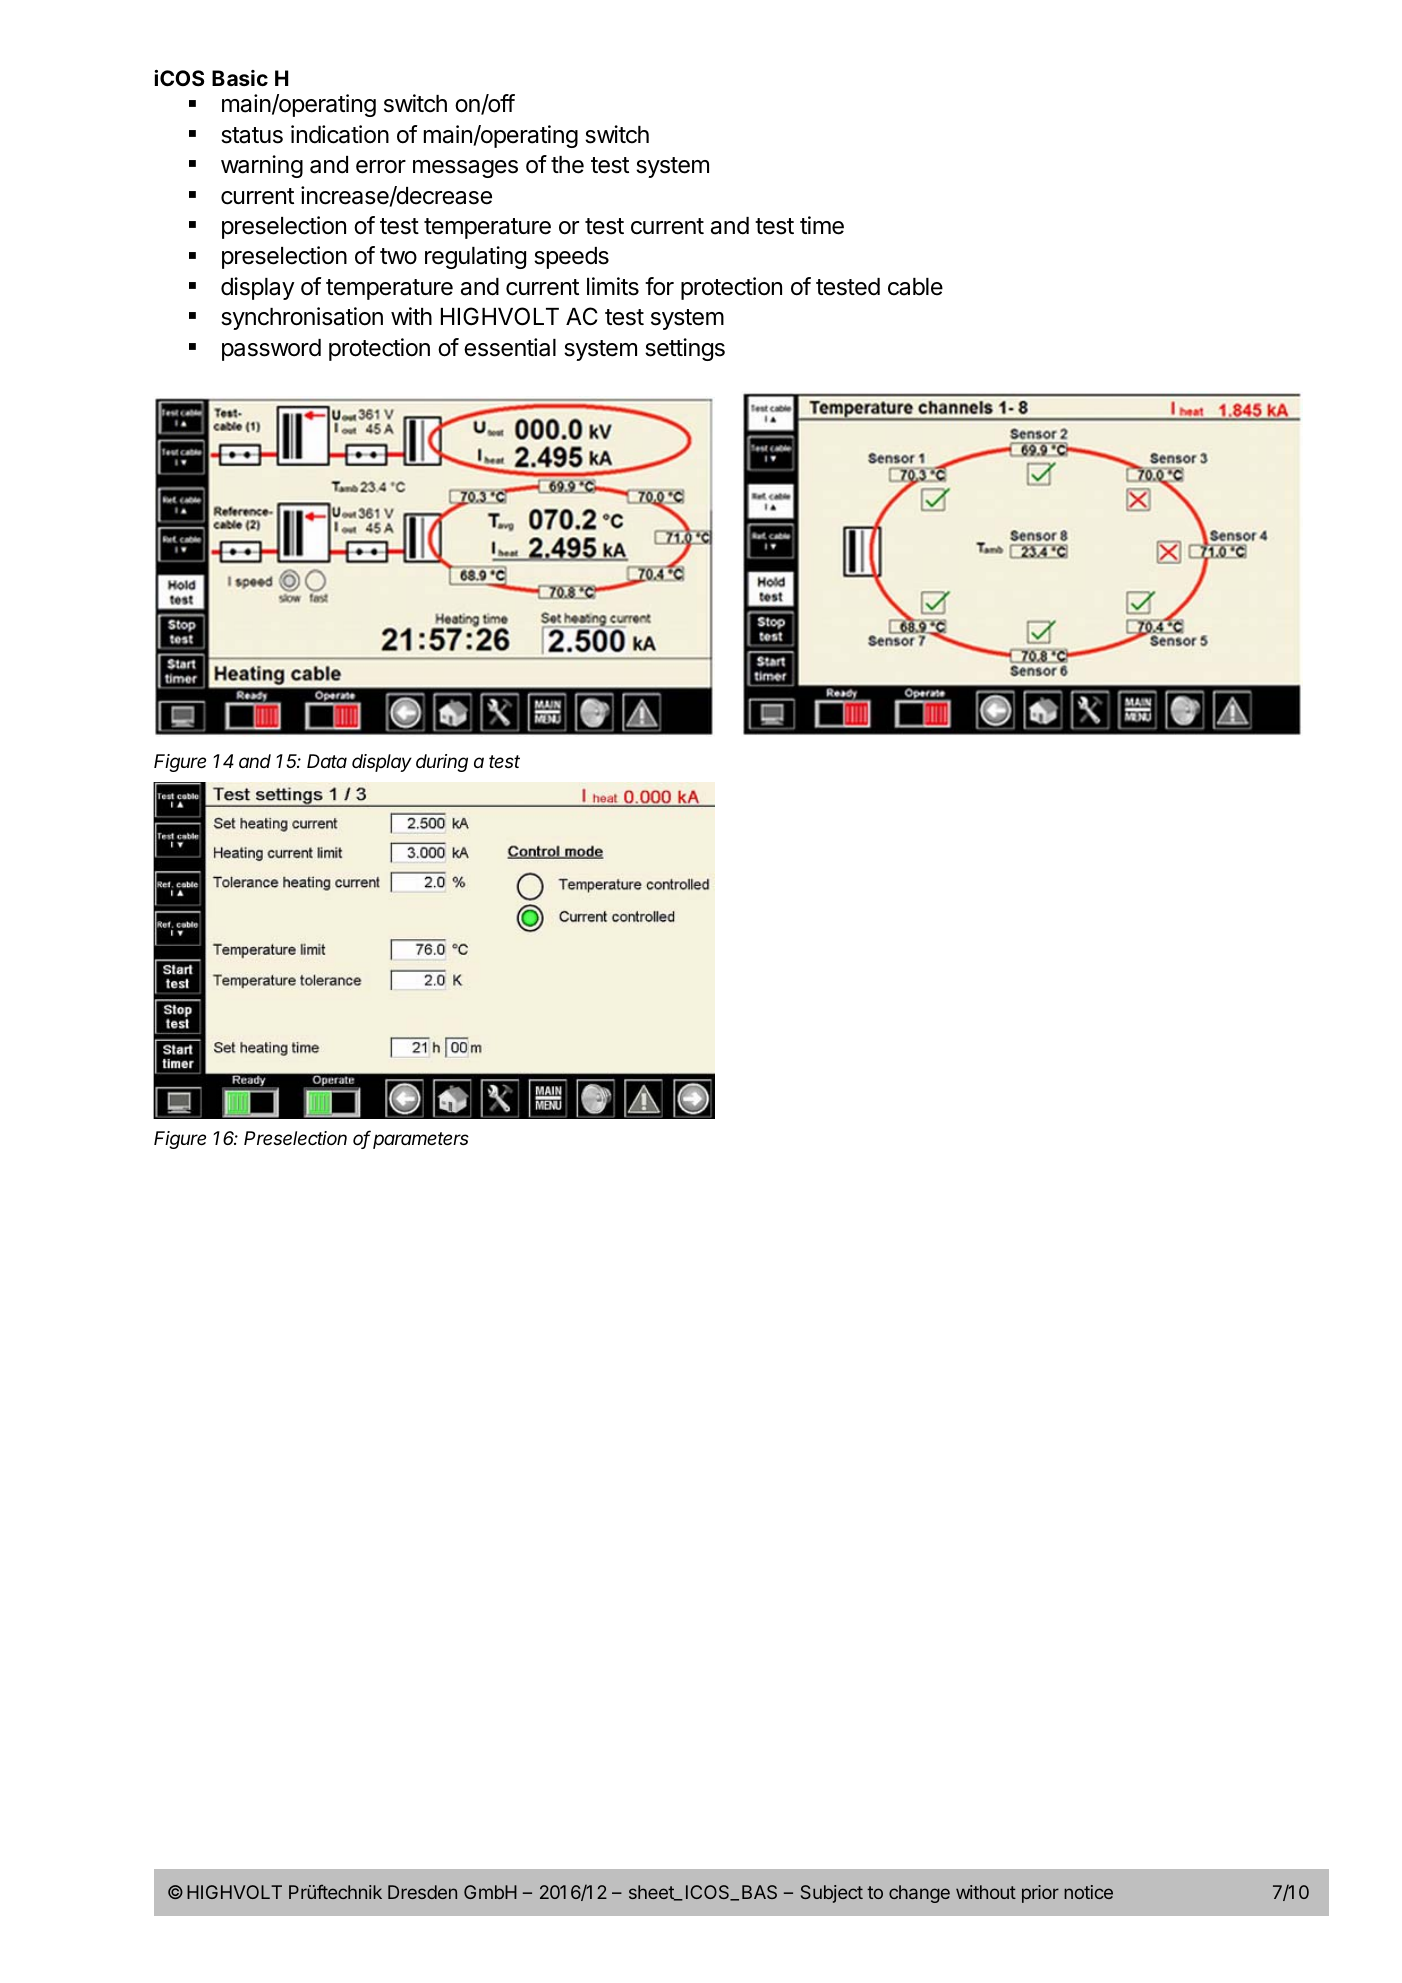 Image resolution: width=1402 pixels, height=1983 pixels. I want to click on prior, so click(1040, 1894).
